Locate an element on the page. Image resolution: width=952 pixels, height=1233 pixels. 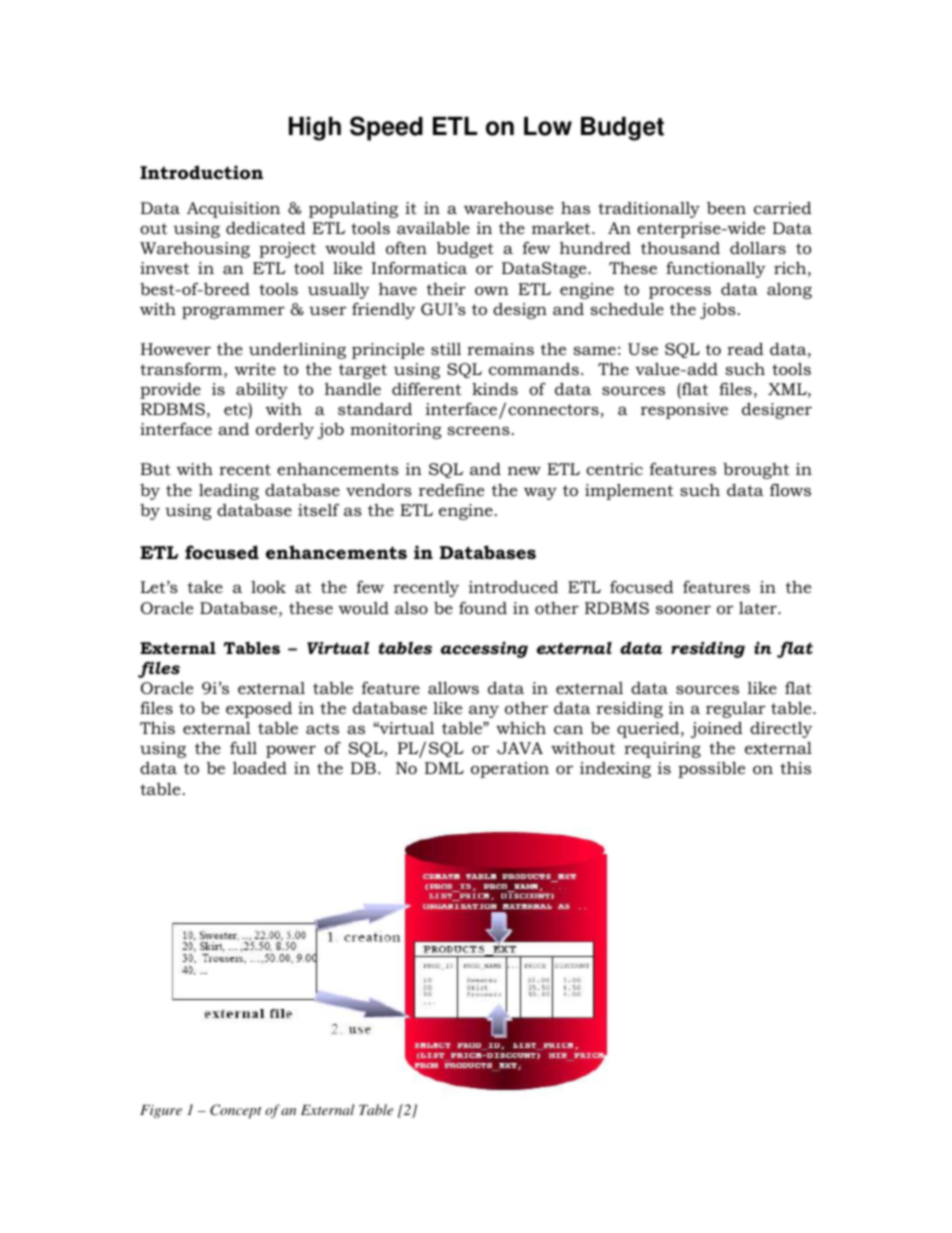
loaded is located at coordinates (260, 768).
